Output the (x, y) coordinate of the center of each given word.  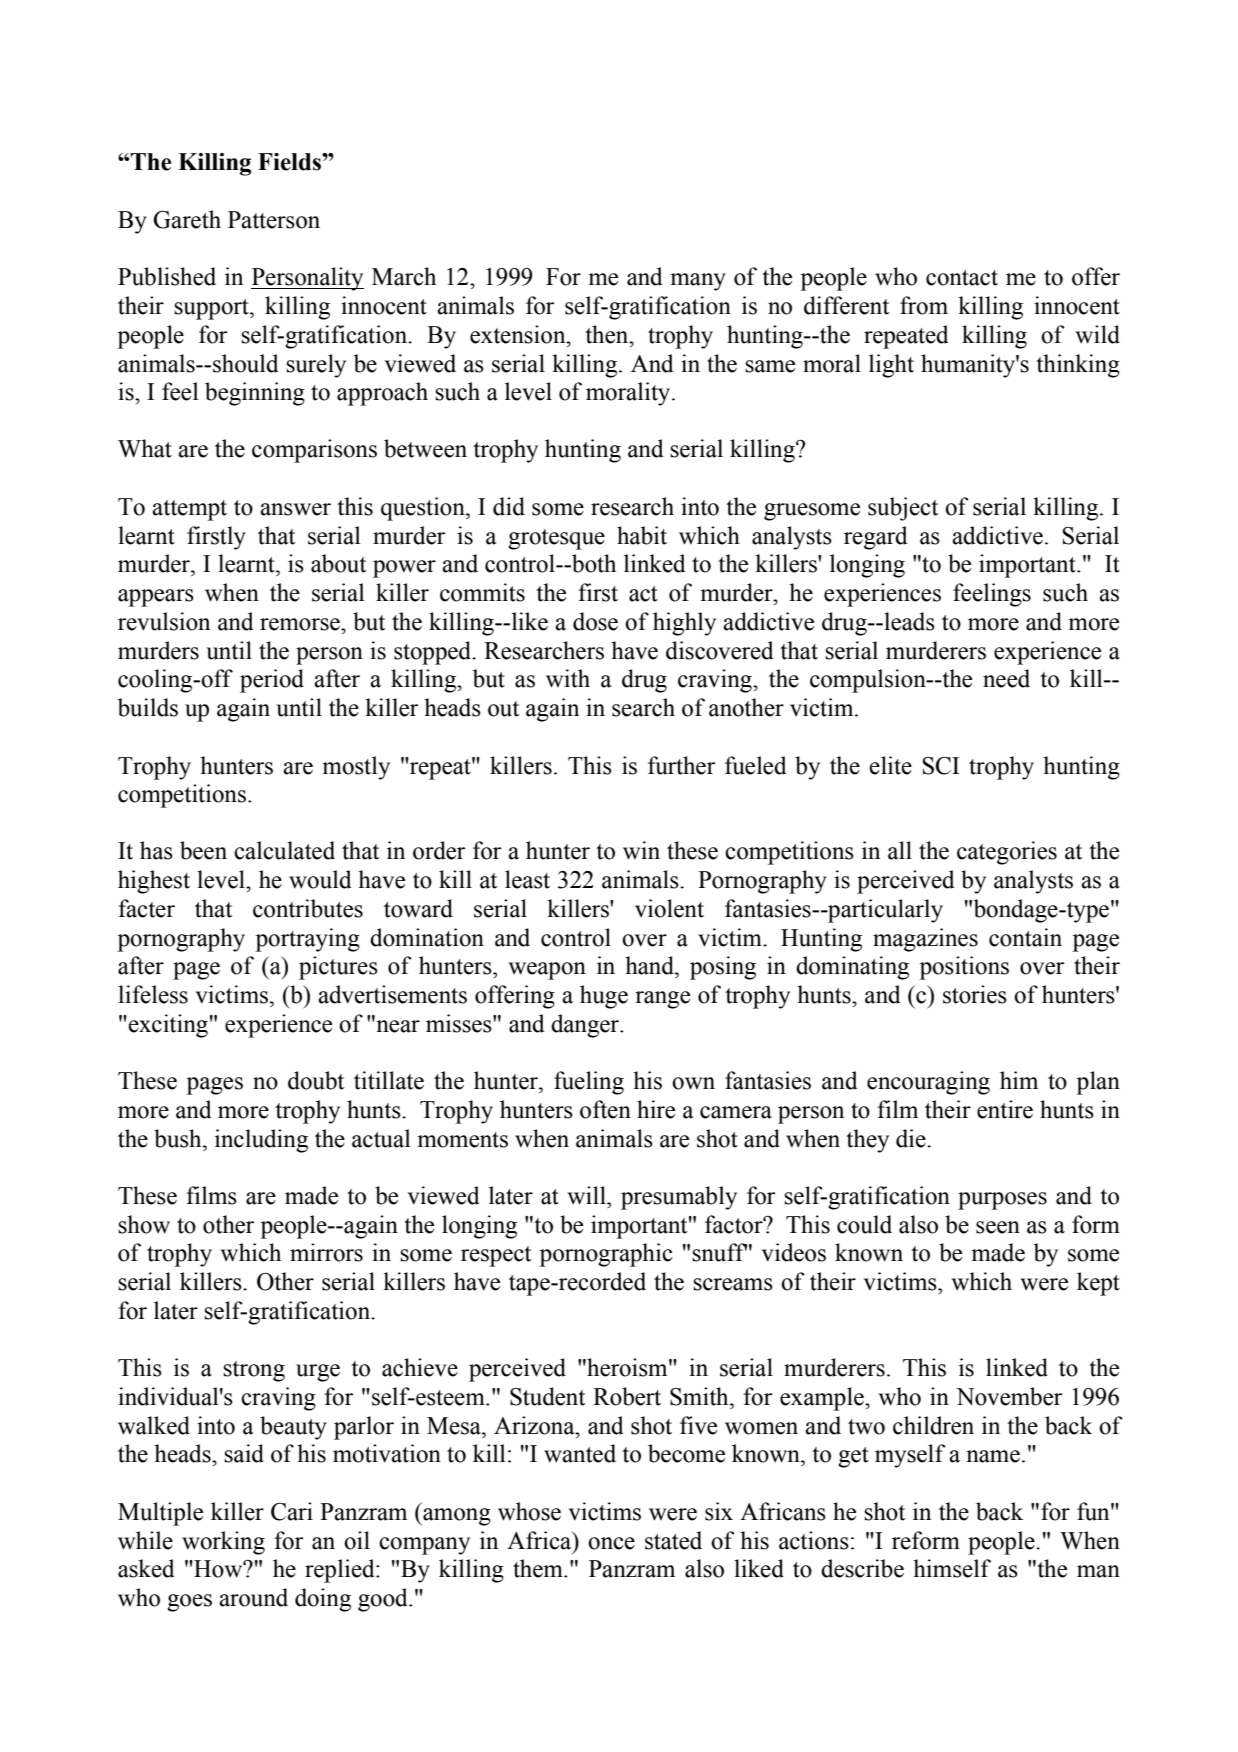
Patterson (274, 220)
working (223, 1543)
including (261, 1141)
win (641, 850)
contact (962, 278)
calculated (284, 850)
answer (295, 509)
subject (903, 509)
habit (642, 535)
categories (1007, 853)
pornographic (606, 1255)
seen (998, 1227)
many (698, 282)
